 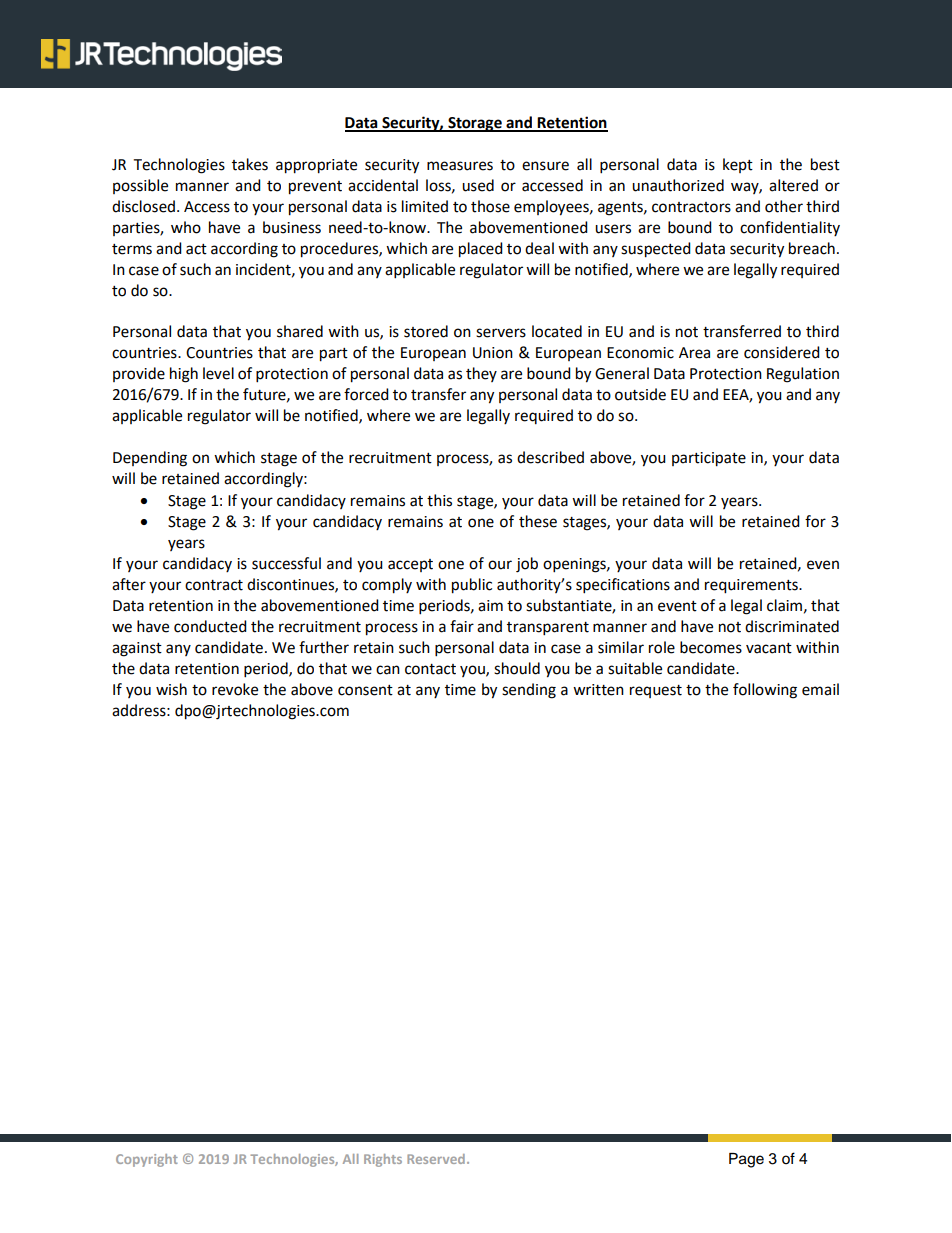 I want to click on Reserved, so click(x=436, y=1159).
